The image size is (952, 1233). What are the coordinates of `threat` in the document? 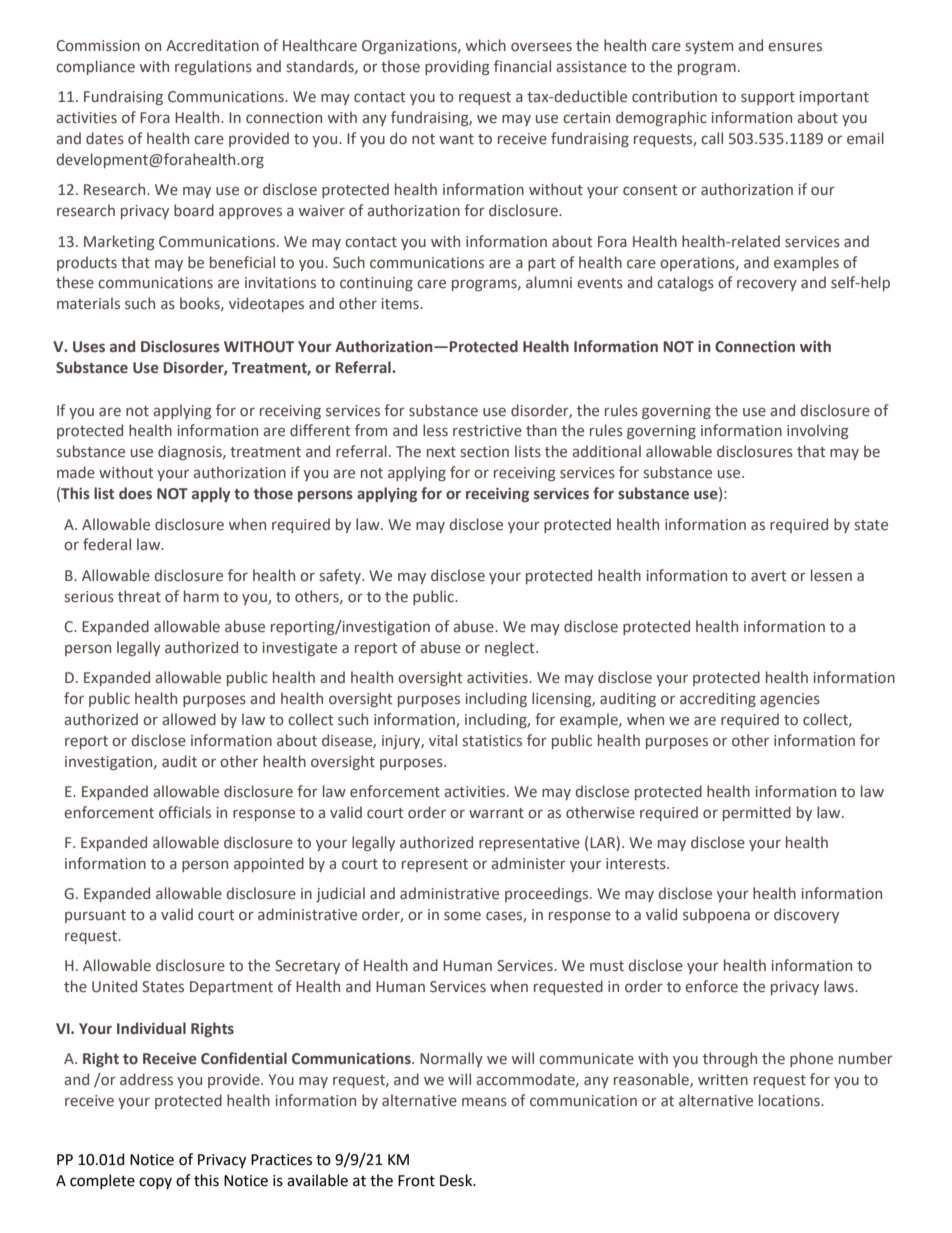 It's located at (139, 596).
